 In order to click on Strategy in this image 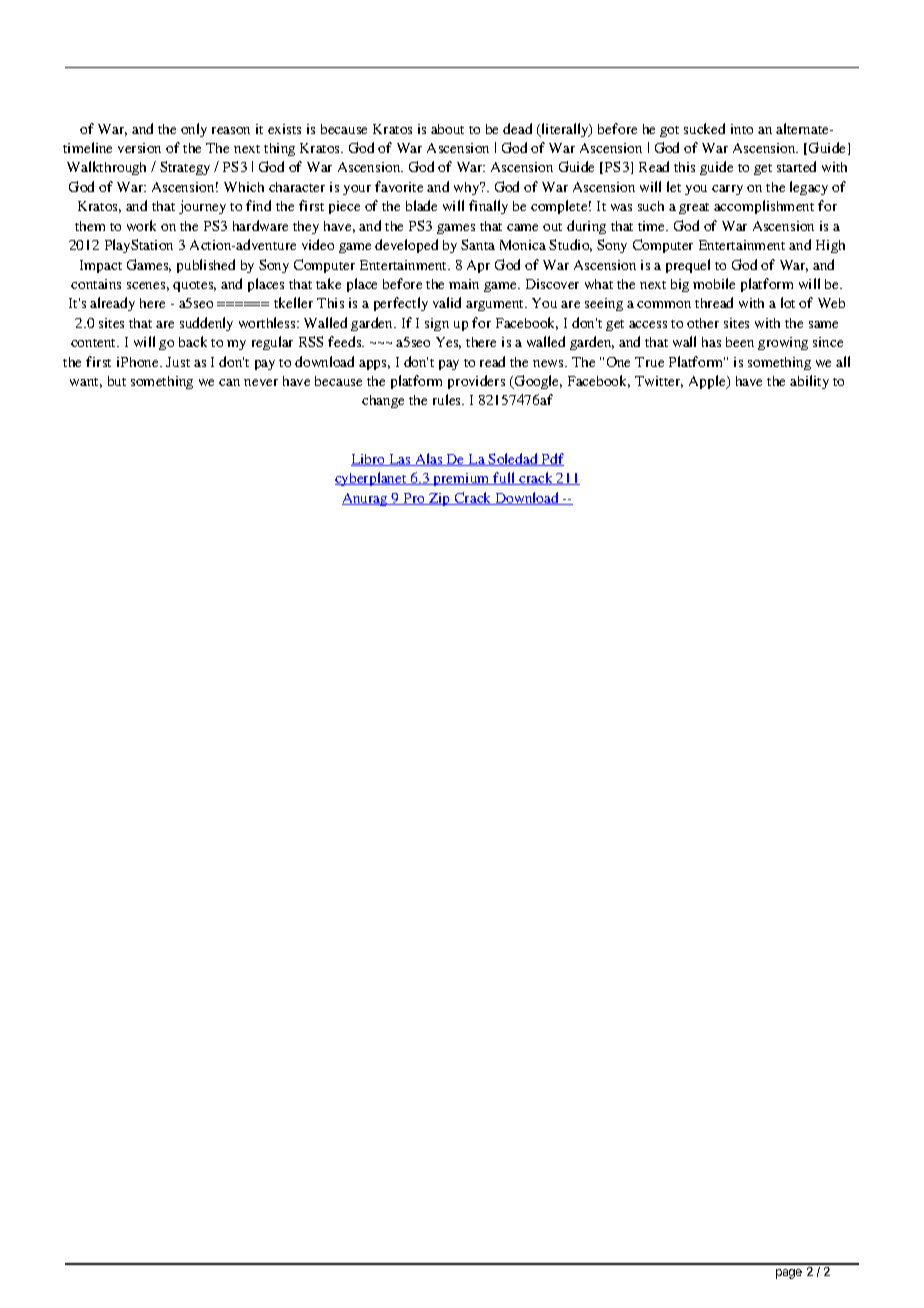, I will do `click(185, 168)`.
